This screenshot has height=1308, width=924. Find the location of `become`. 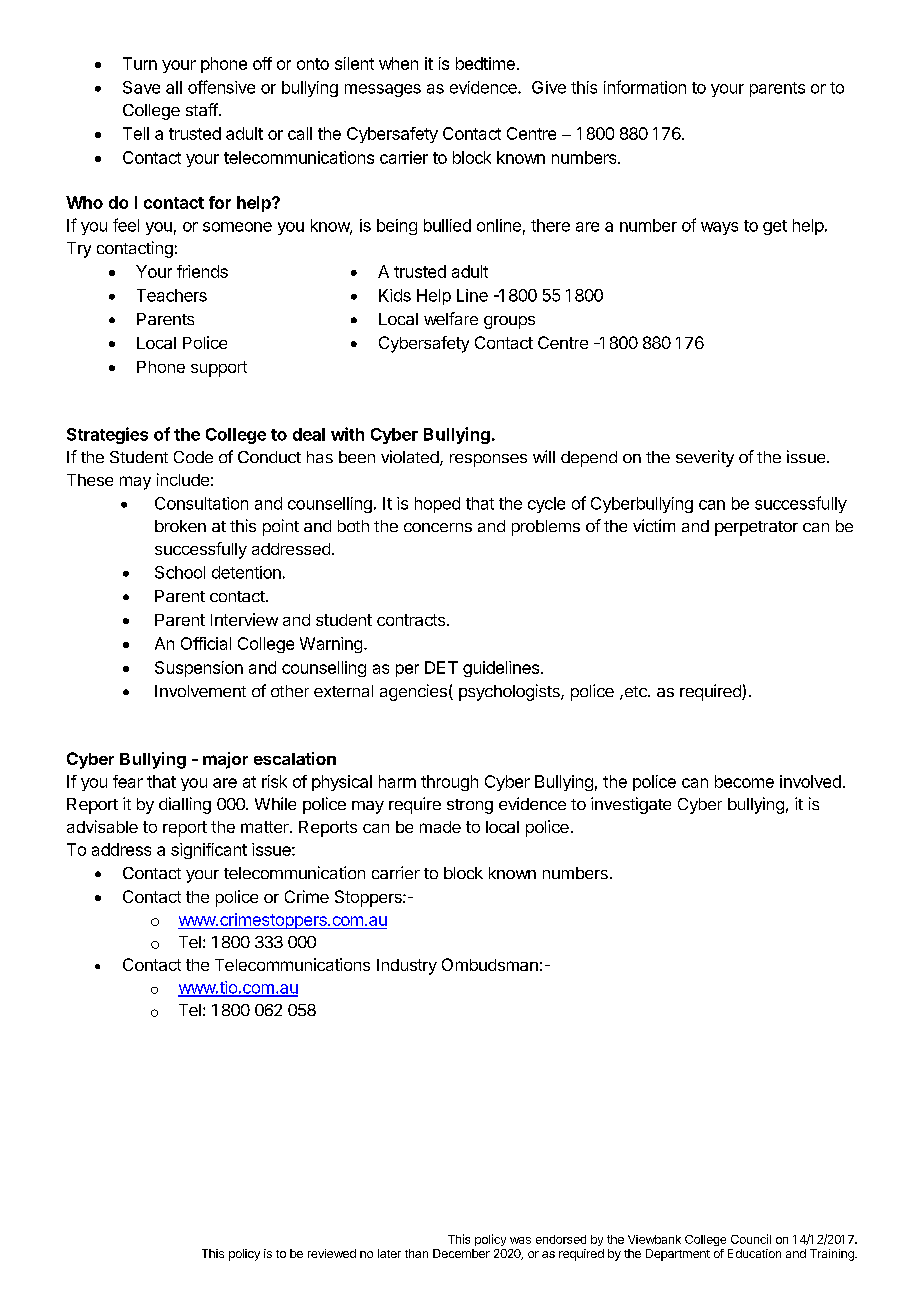

become is located at coordinates (744, 781).
